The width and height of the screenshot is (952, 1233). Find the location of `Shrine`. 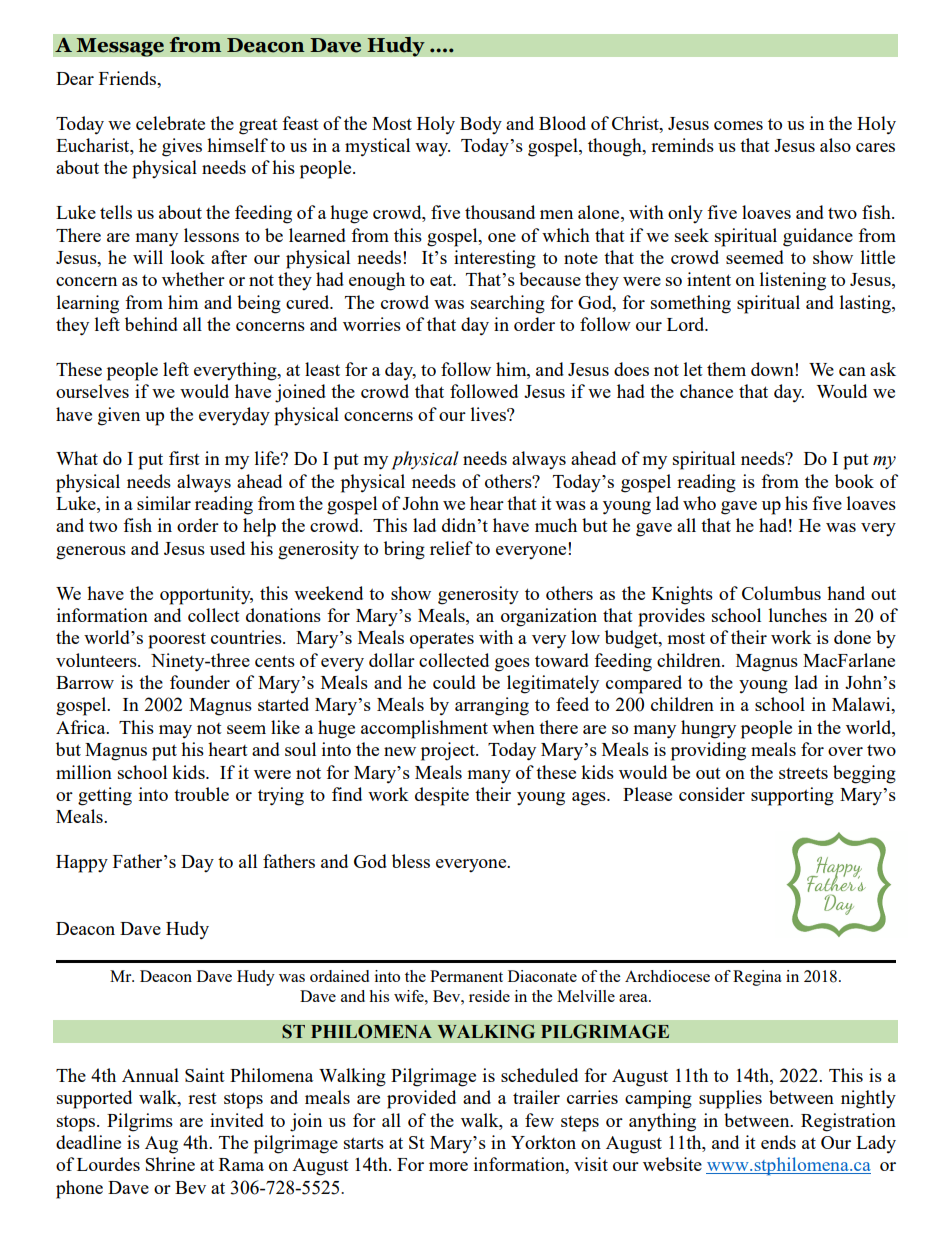

Shrine is located at coordinates (170, 1164).
